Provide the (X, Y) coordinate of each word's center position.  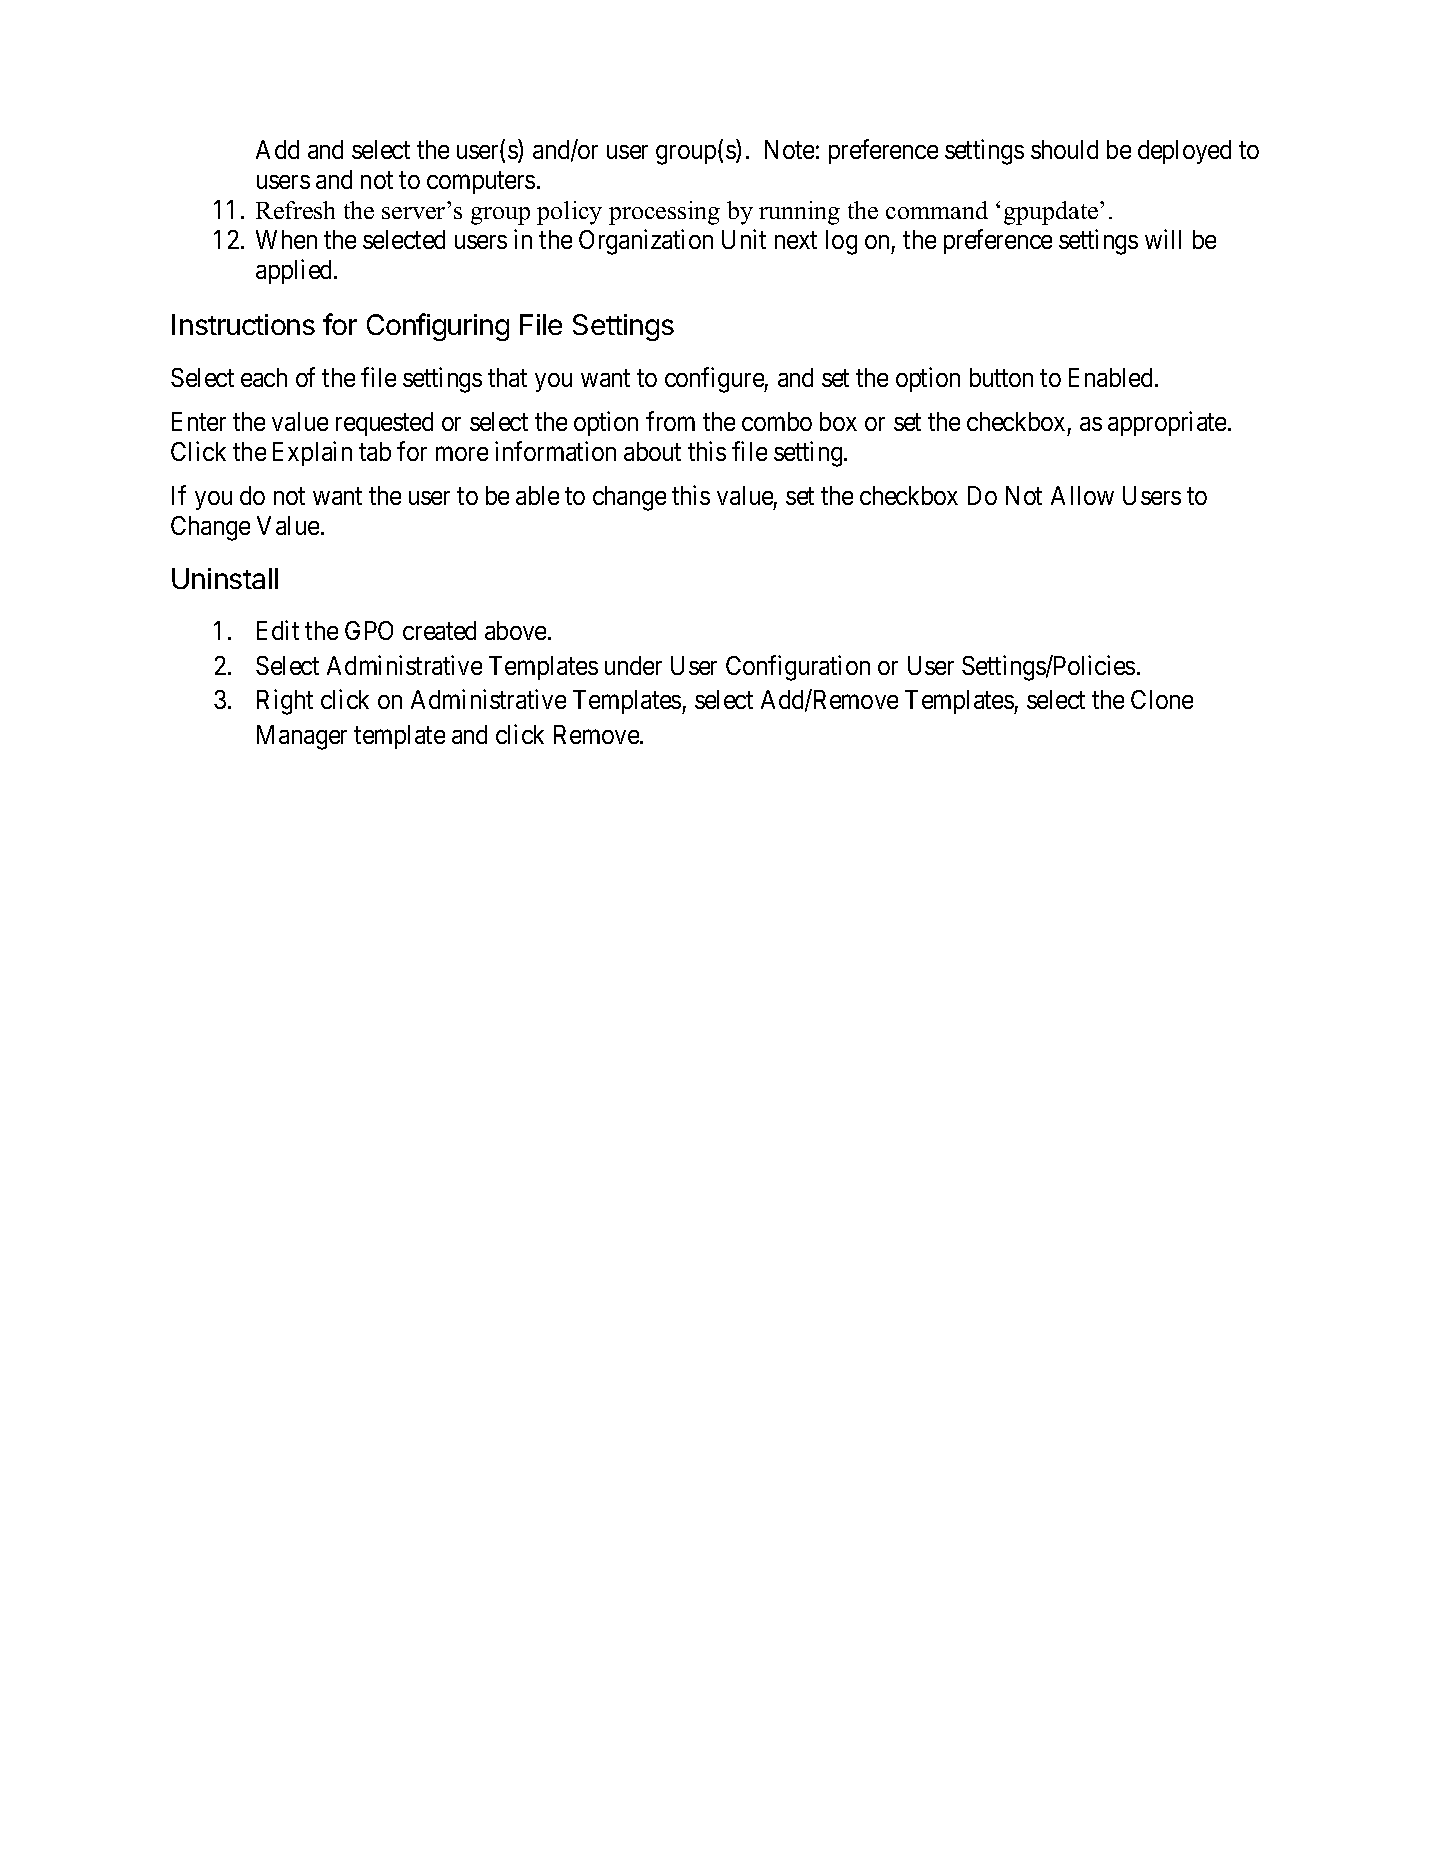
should (1064, 149)
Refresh (295, 210)
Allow (1082, 495)
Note (789, 149)
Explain (312, 453)
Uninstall (225, 578)
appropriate (1167, 423)
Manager (302, 737)
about (652, 451)
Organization (646, 242)
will (1163, 239)
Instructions (243, 324)
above (515, 630)
